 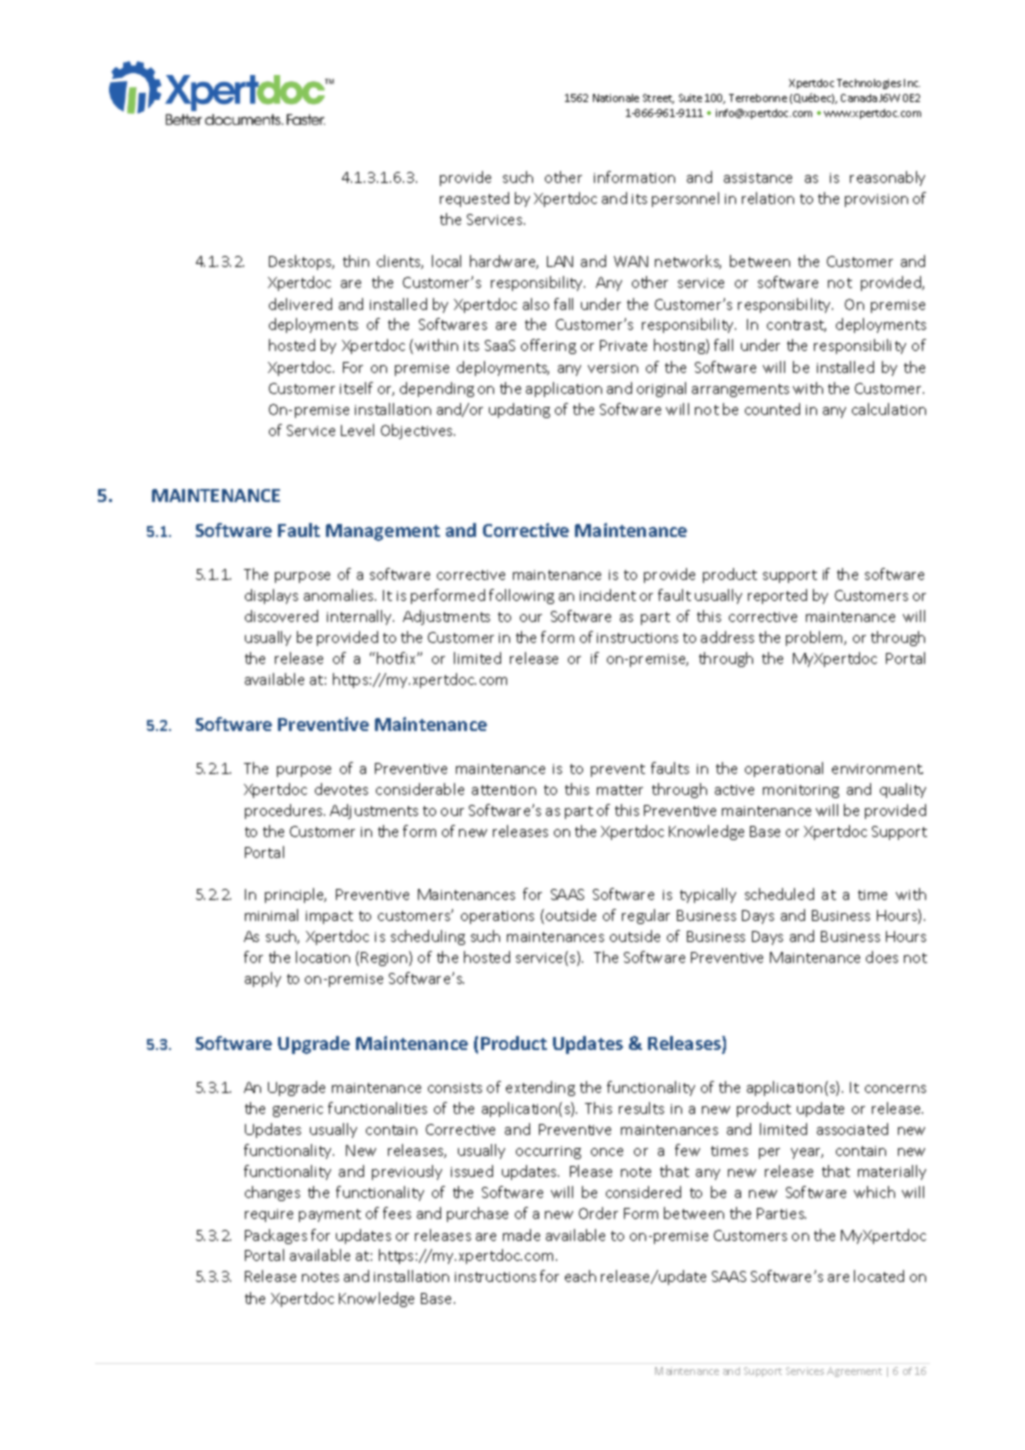 I want to click on Canada, so click(x=859, y=98).
